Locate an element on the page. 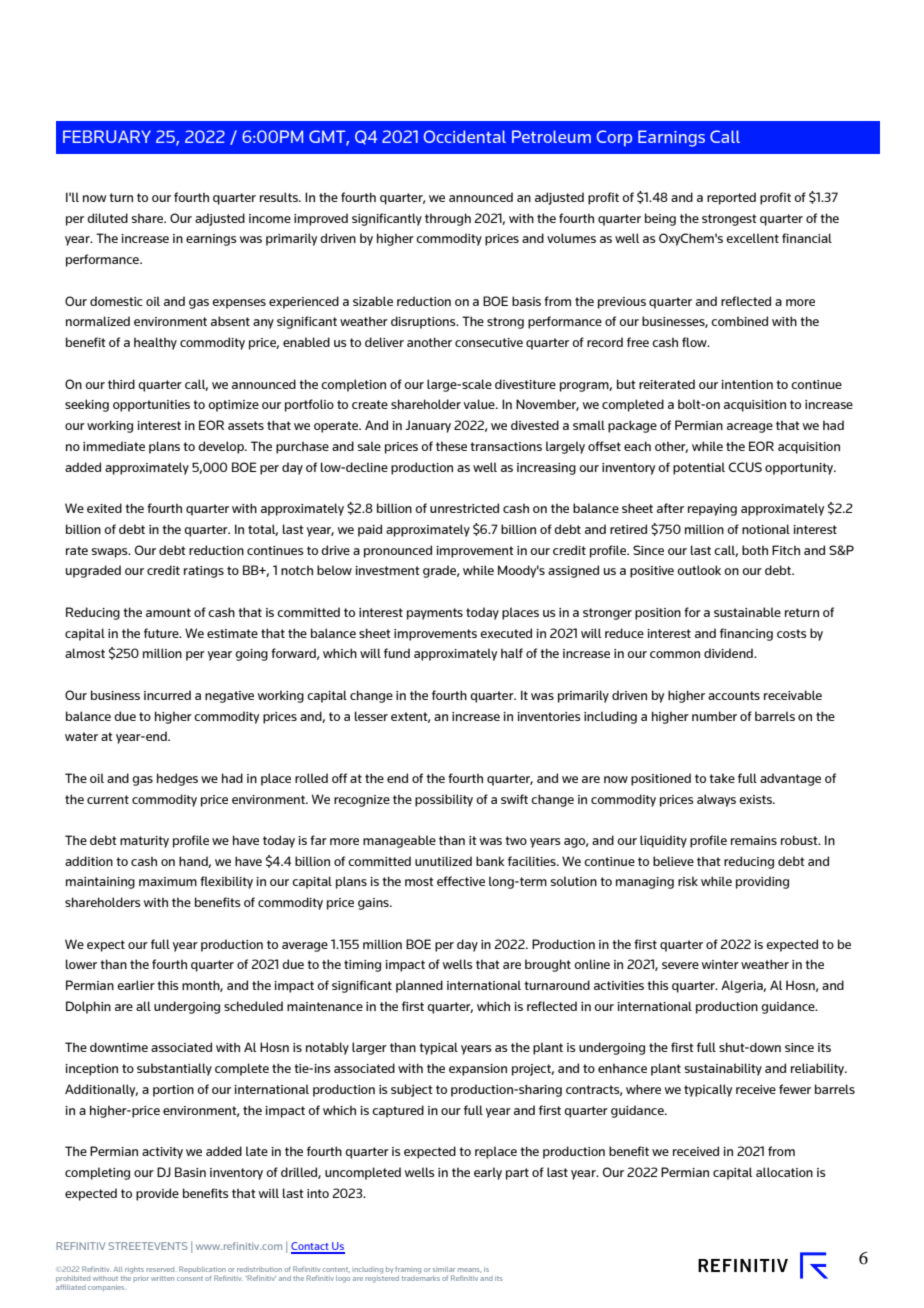 This image has width=924, height=1308. Occidental is located at coordinates (465, 136).
